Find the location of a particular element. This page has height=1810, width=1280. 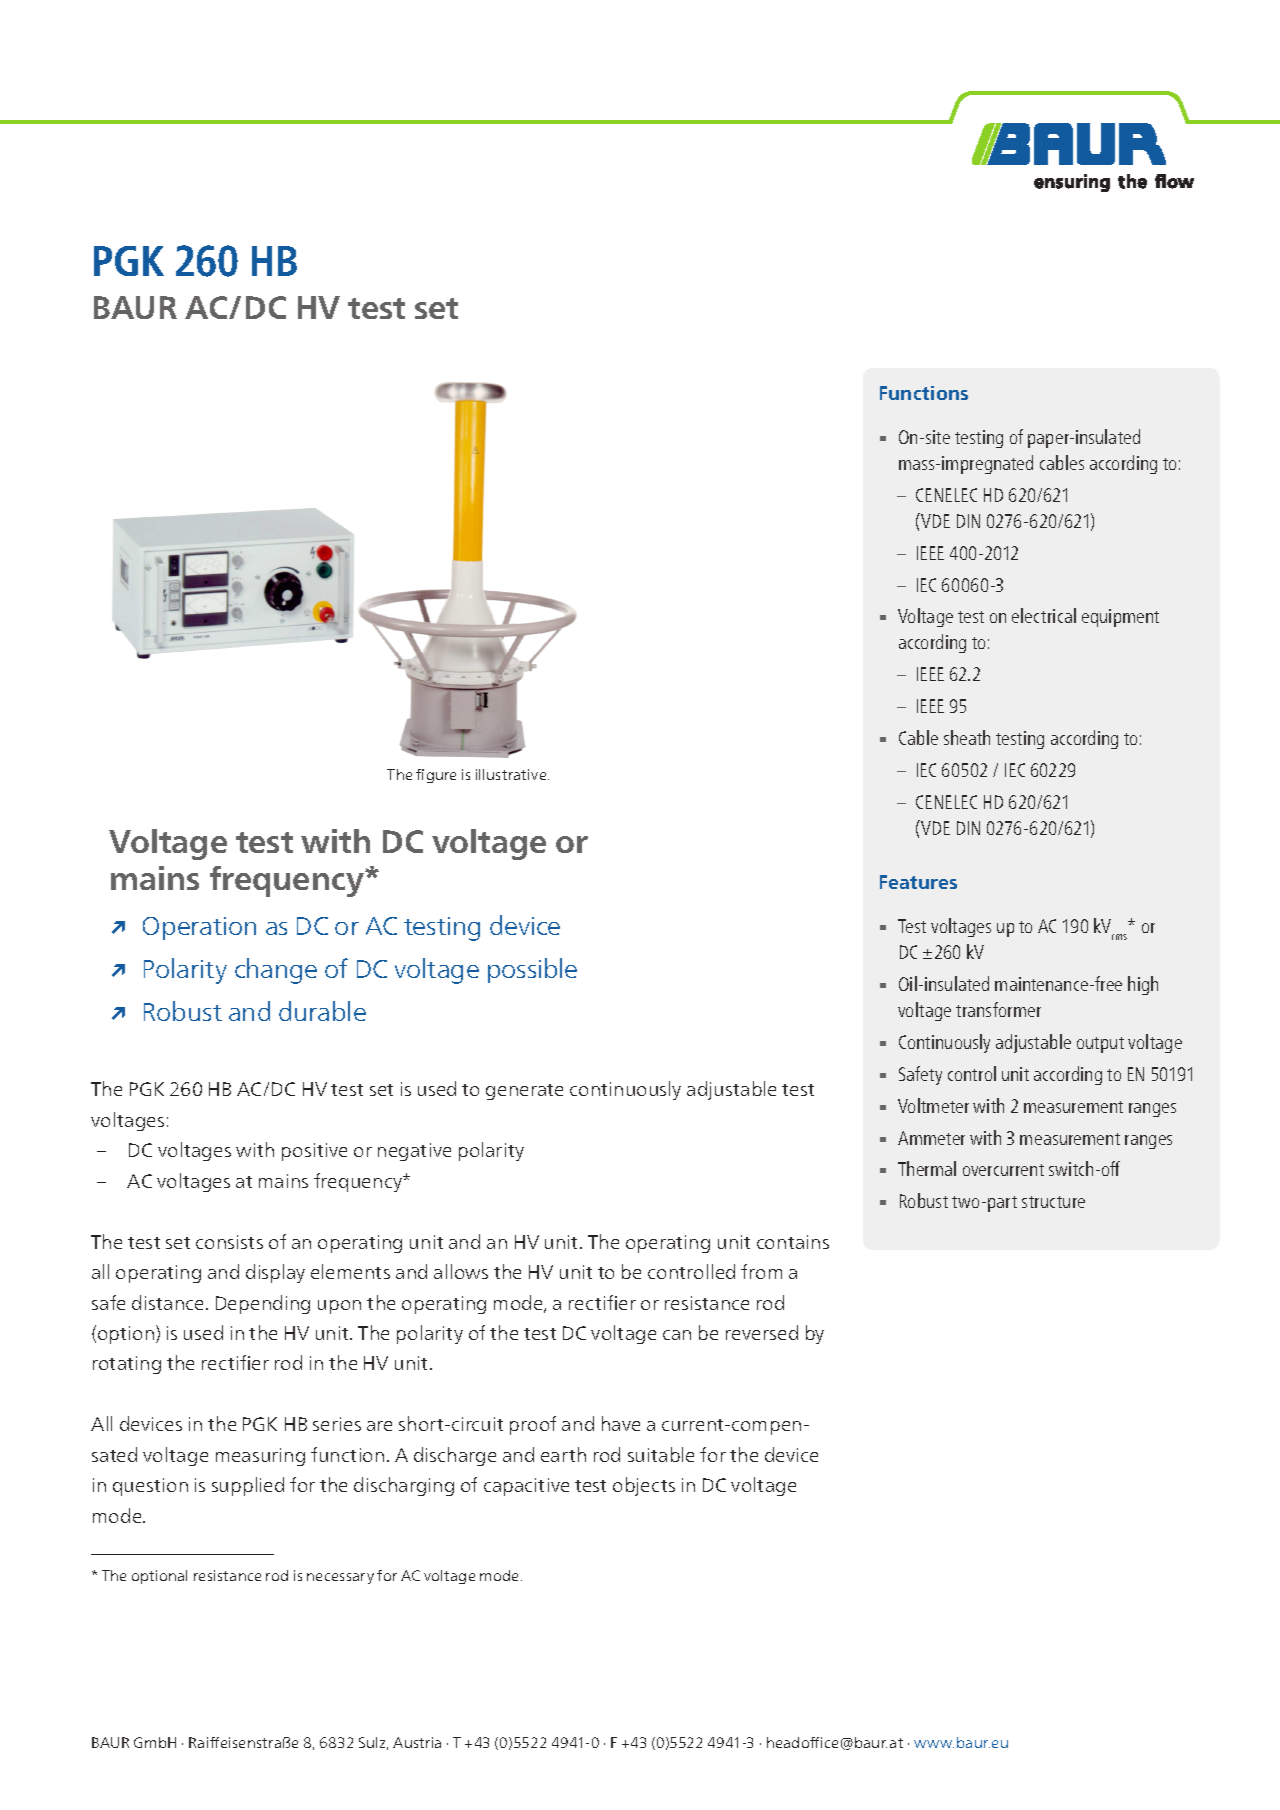

illustrative is located at coordinates (512, 774).
